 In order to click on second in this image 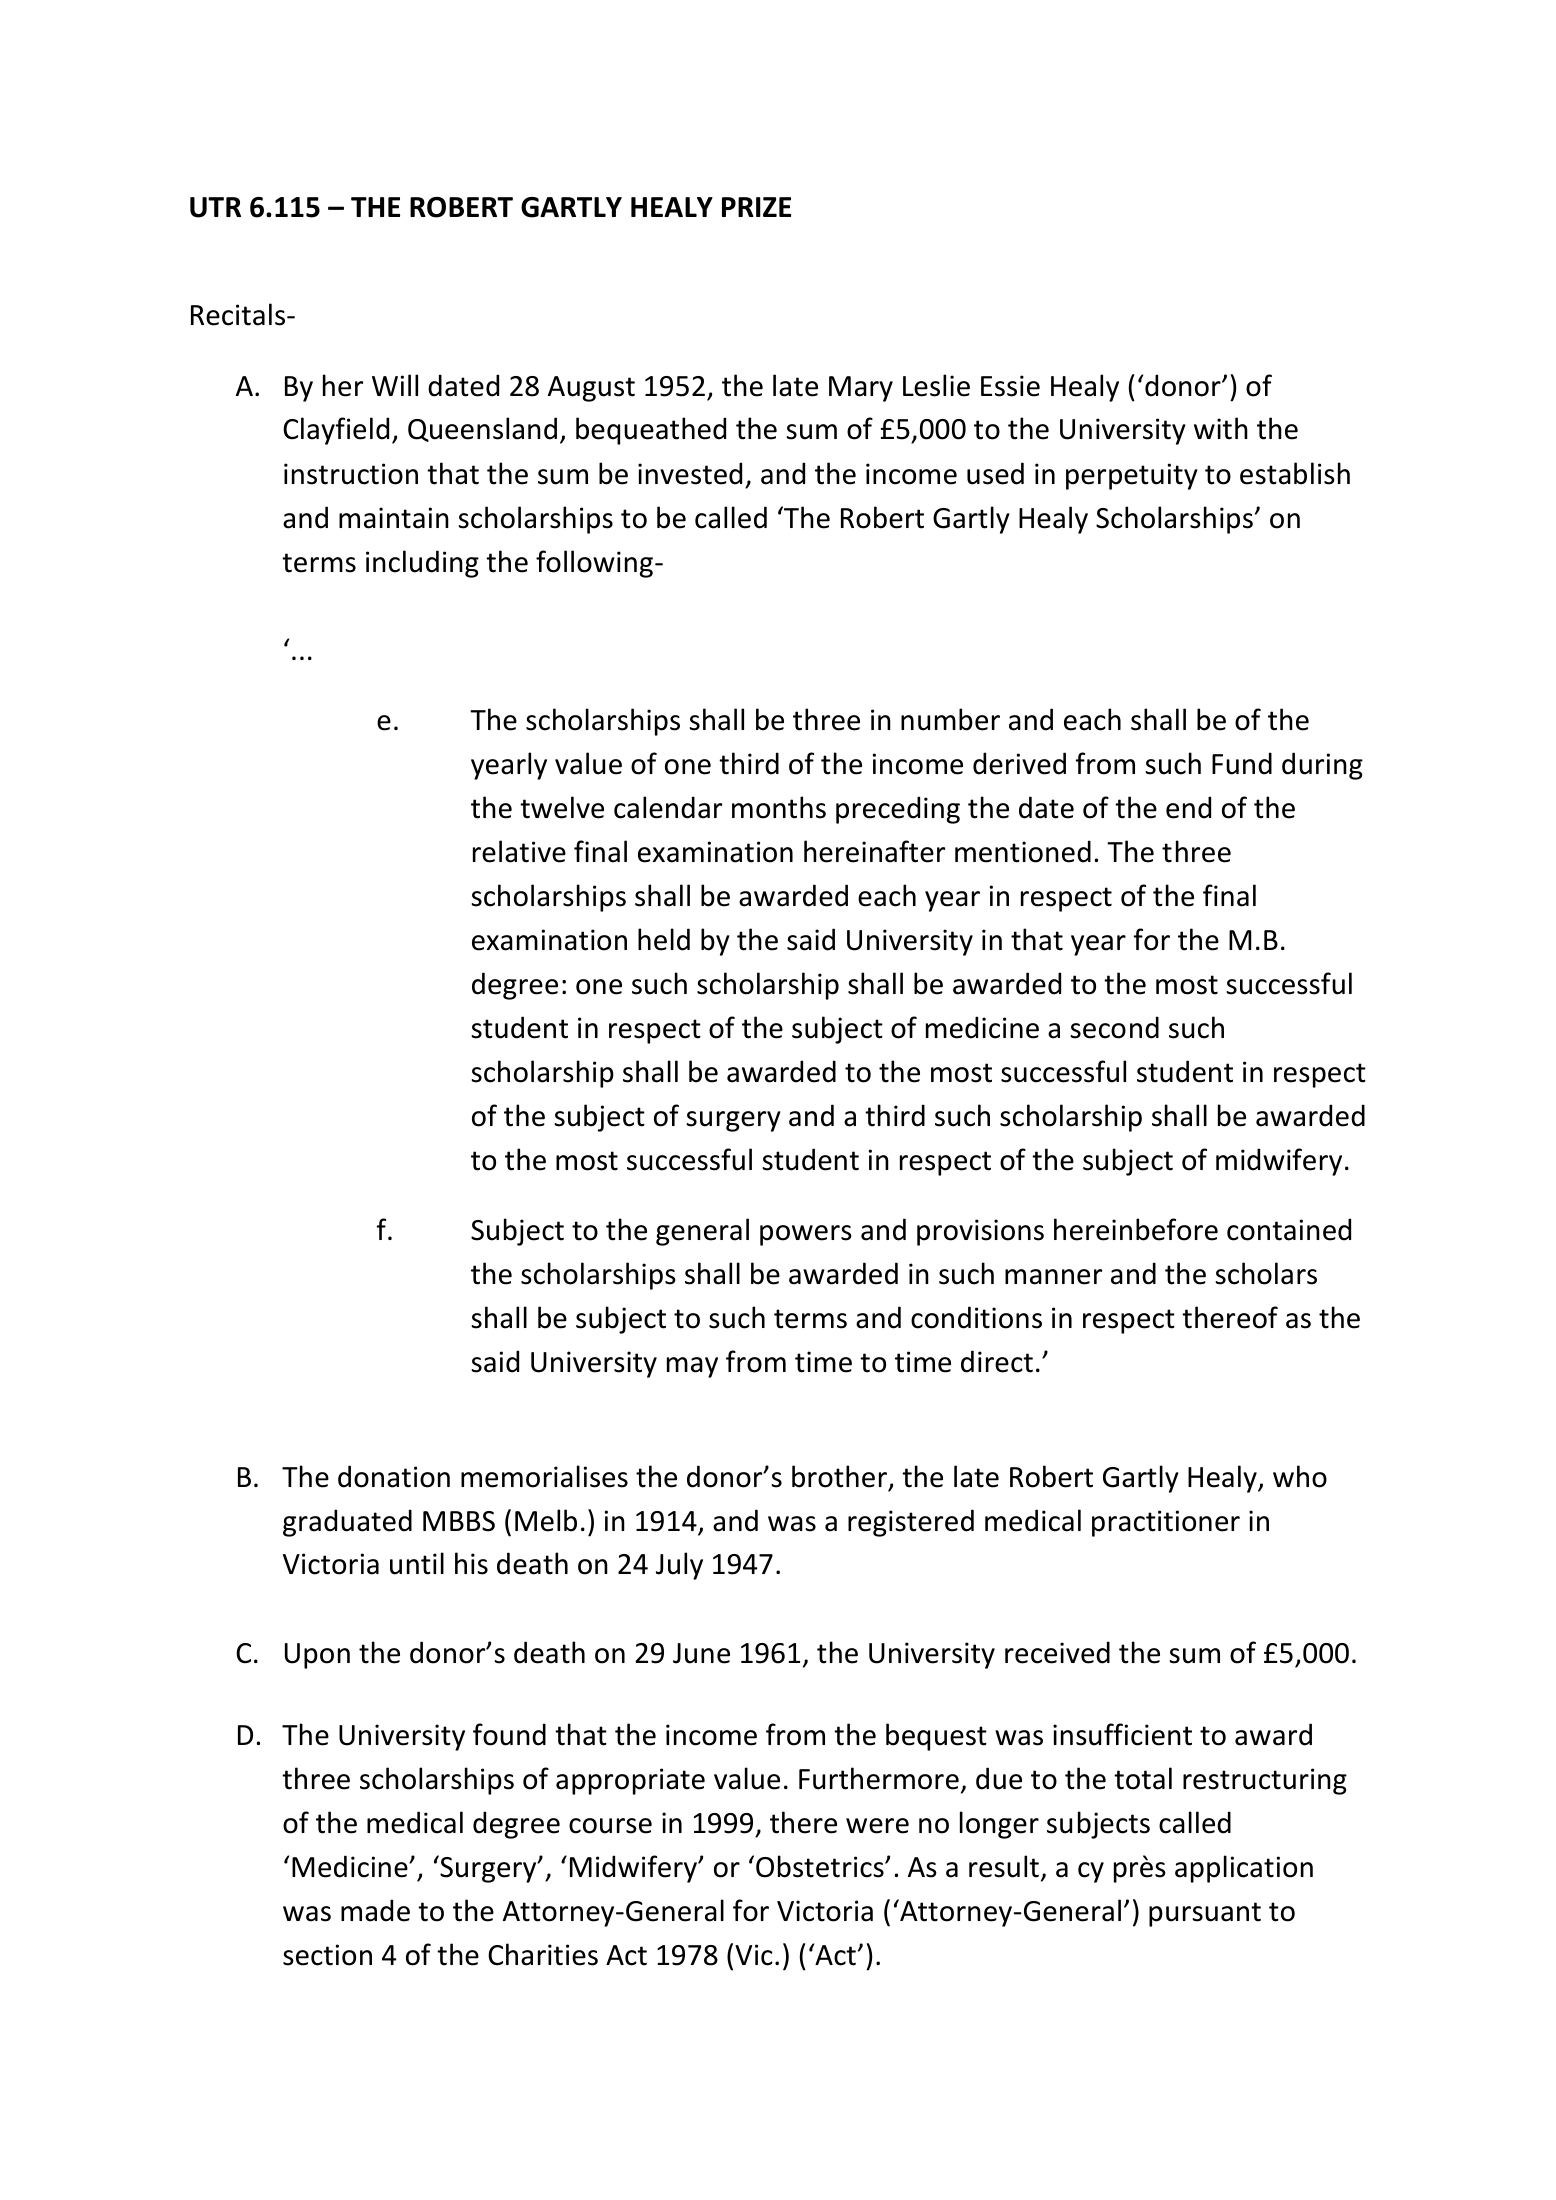, I will do `click(1114, 1027)`.
